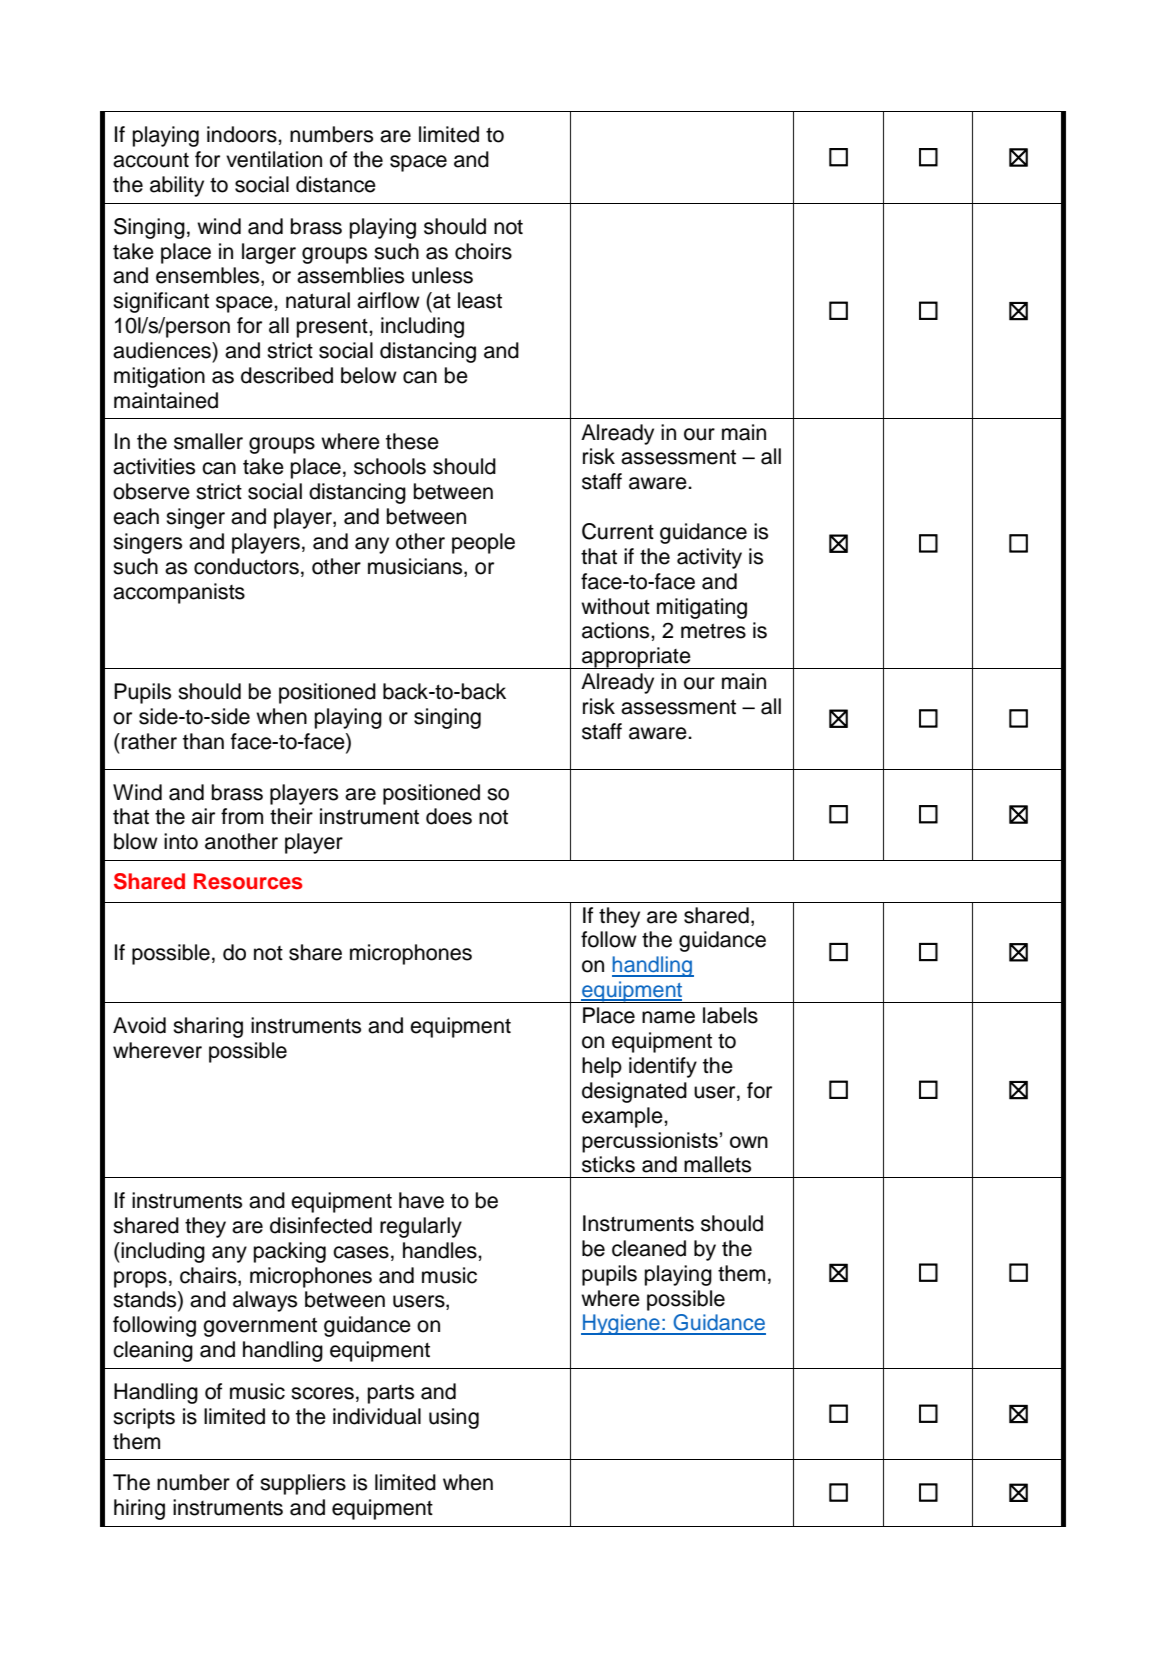  I want to click on hiring, so click(139, 1509).
